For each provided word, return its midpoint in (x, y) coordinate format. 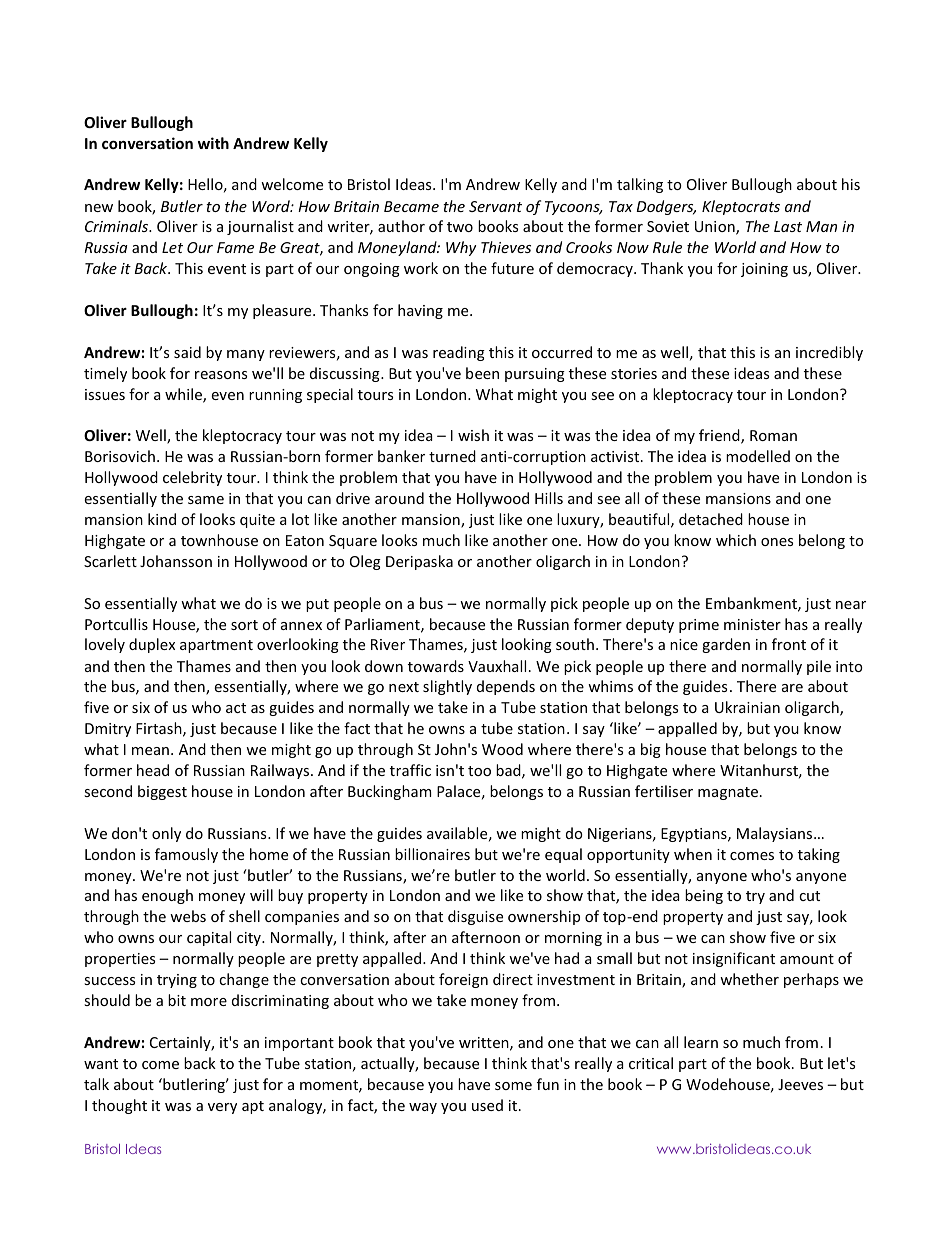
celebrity (192, 478)
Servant (495, 206)
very (222, 1108)
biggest (162, 792)
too (479, 771)
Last (788, 226)
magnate (728, 793)
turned (452, 456)
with (213, 143)
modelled (758, 456)
